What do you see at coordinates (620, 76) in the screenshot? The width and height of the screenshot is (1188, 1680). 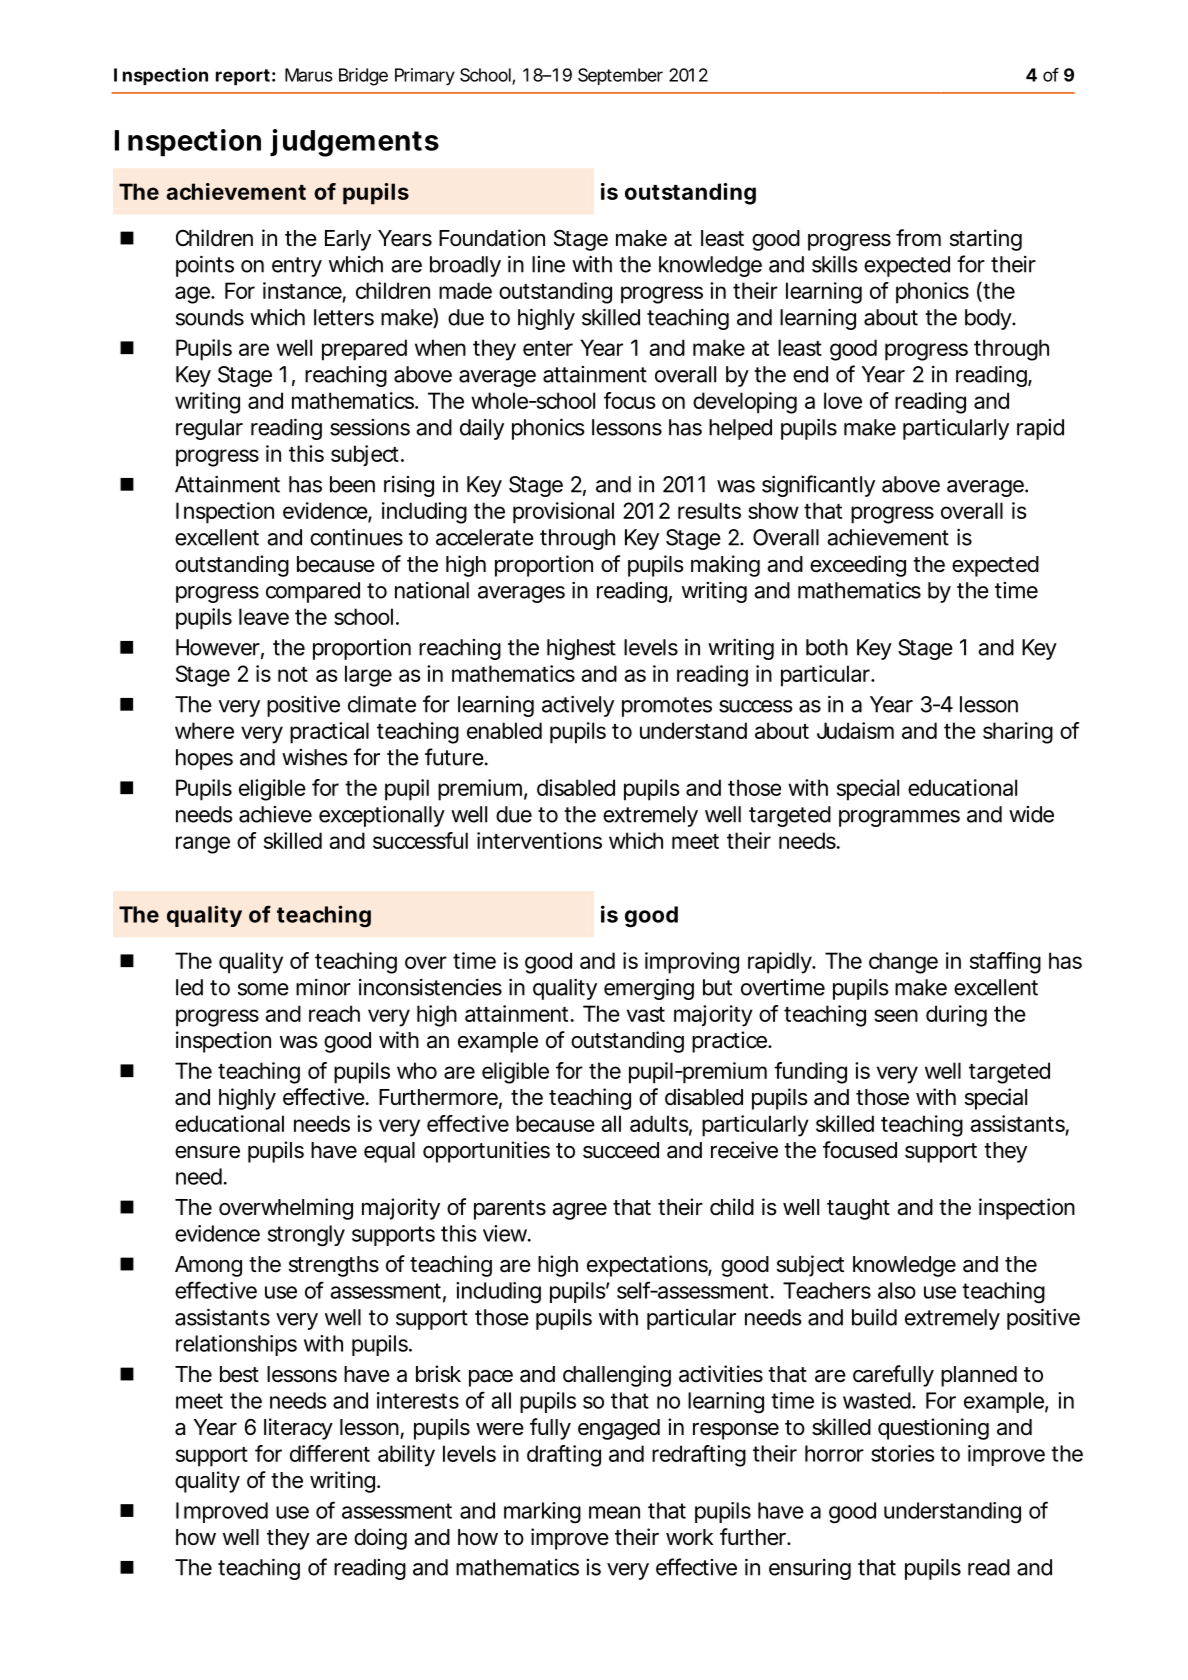 I see `September` at bounding box center [620, 76].
